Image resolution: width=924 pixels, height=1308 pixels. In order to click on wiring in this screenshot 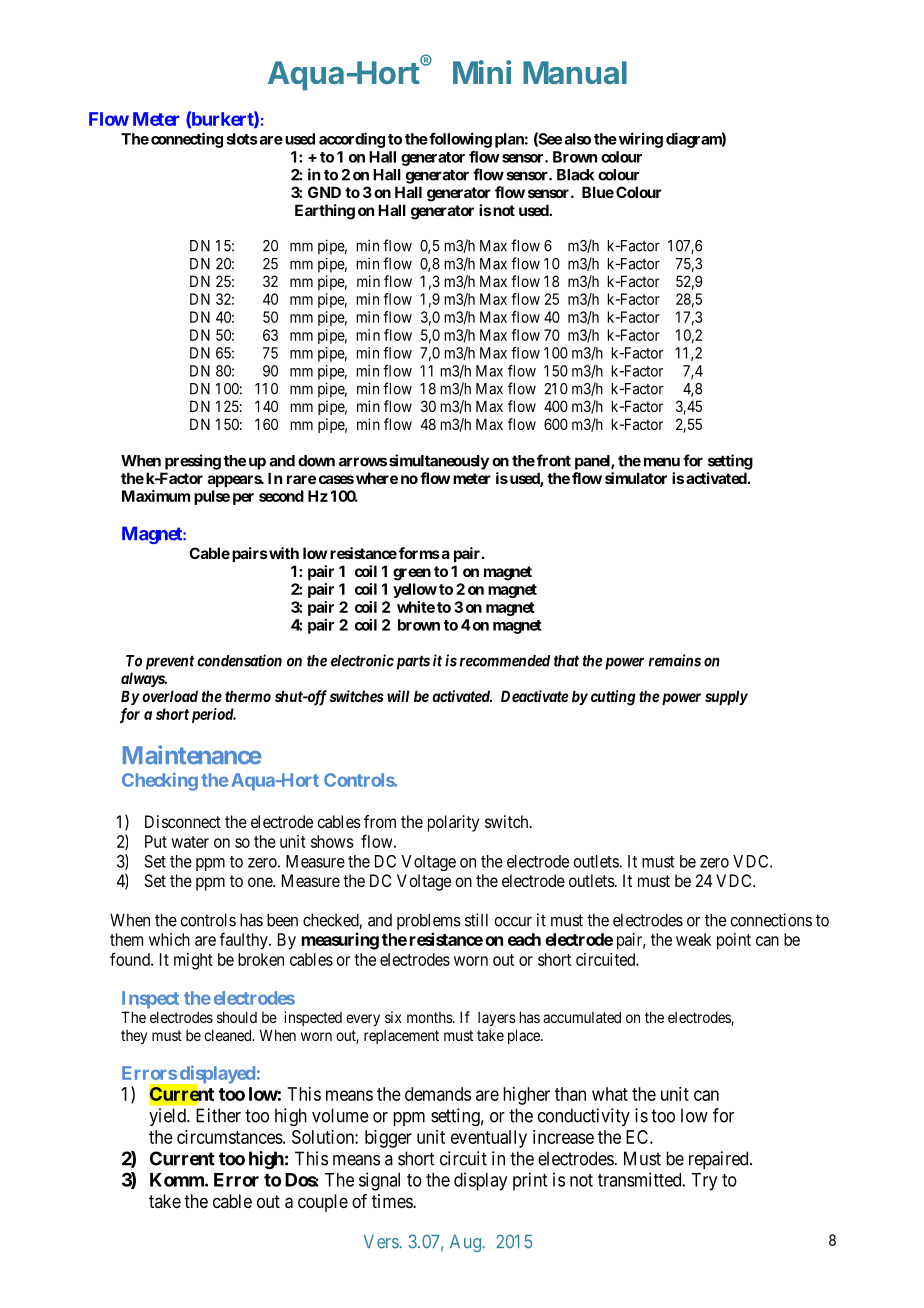, I will do `click(639, 140)`.
